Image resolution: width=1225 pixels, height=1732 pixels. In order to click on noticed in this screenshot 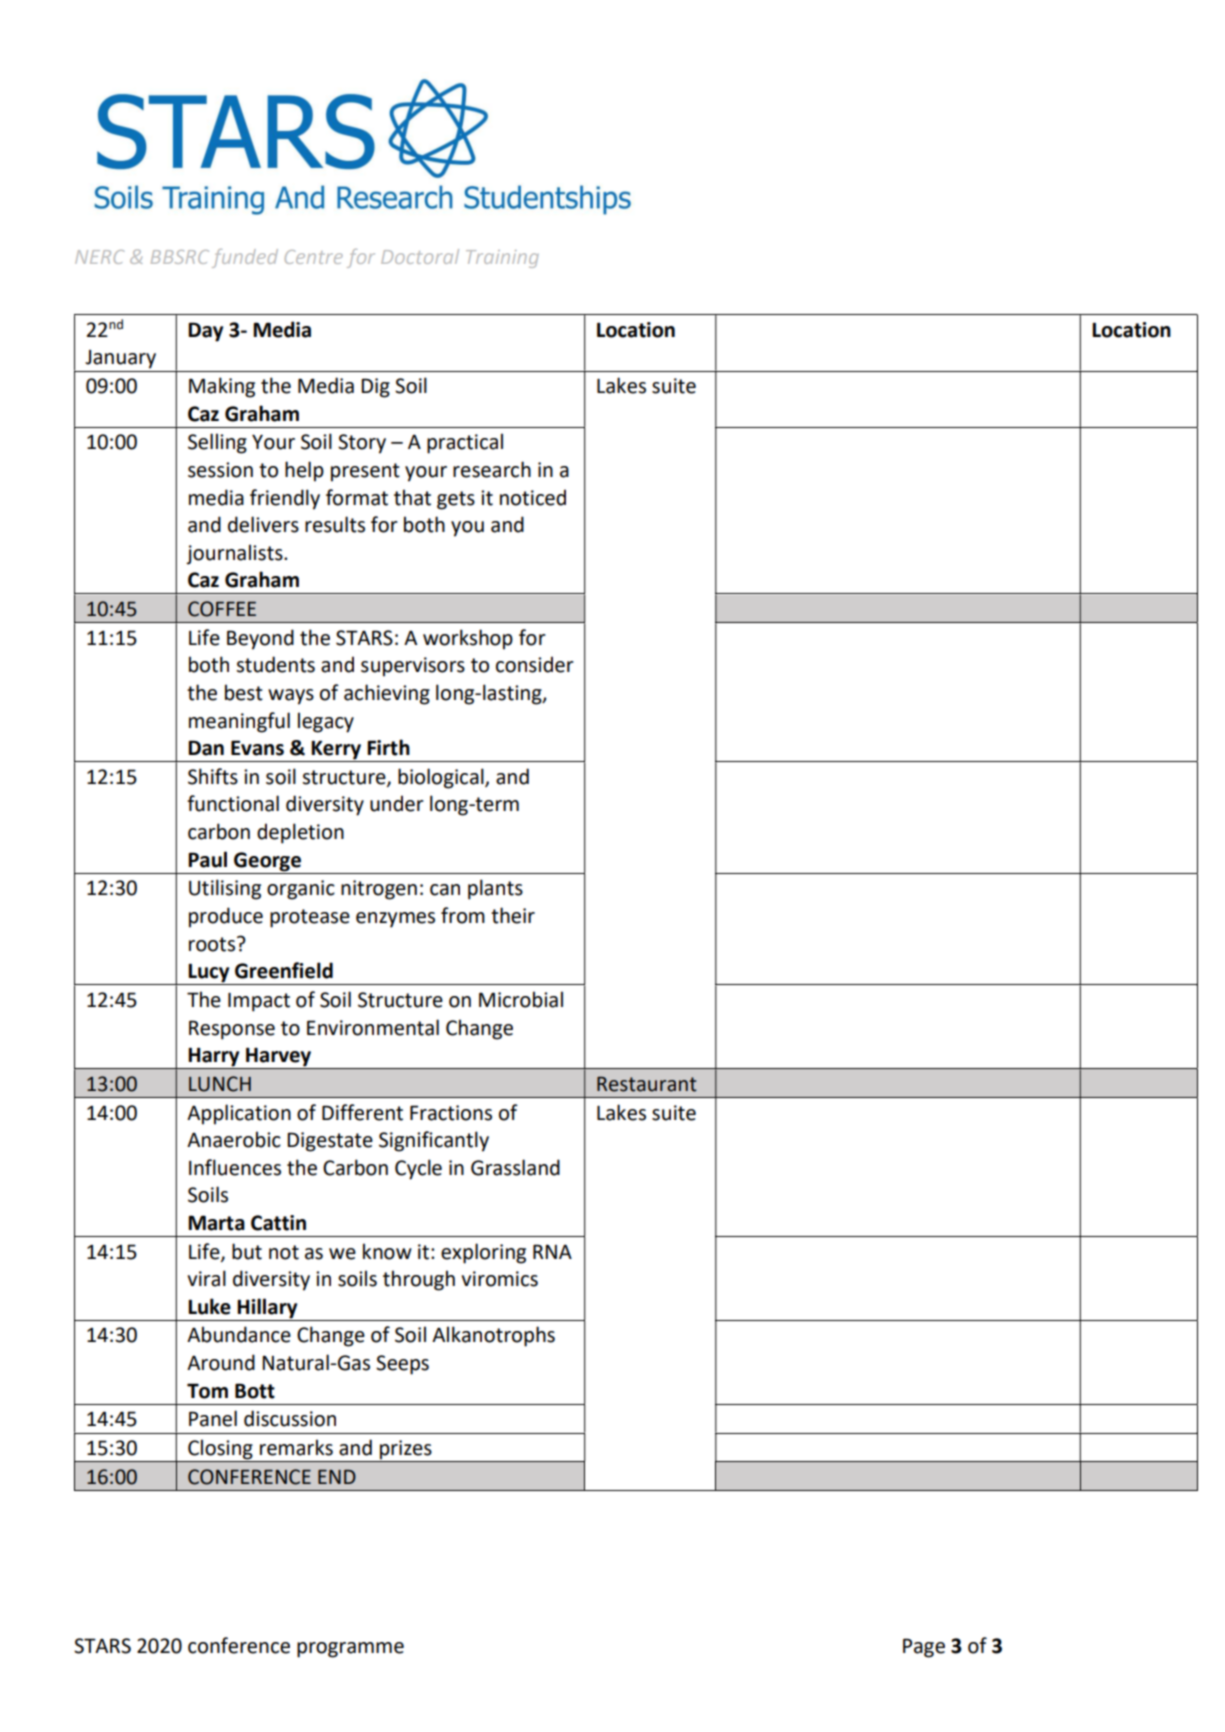, I will do `click(533, 497)`.
